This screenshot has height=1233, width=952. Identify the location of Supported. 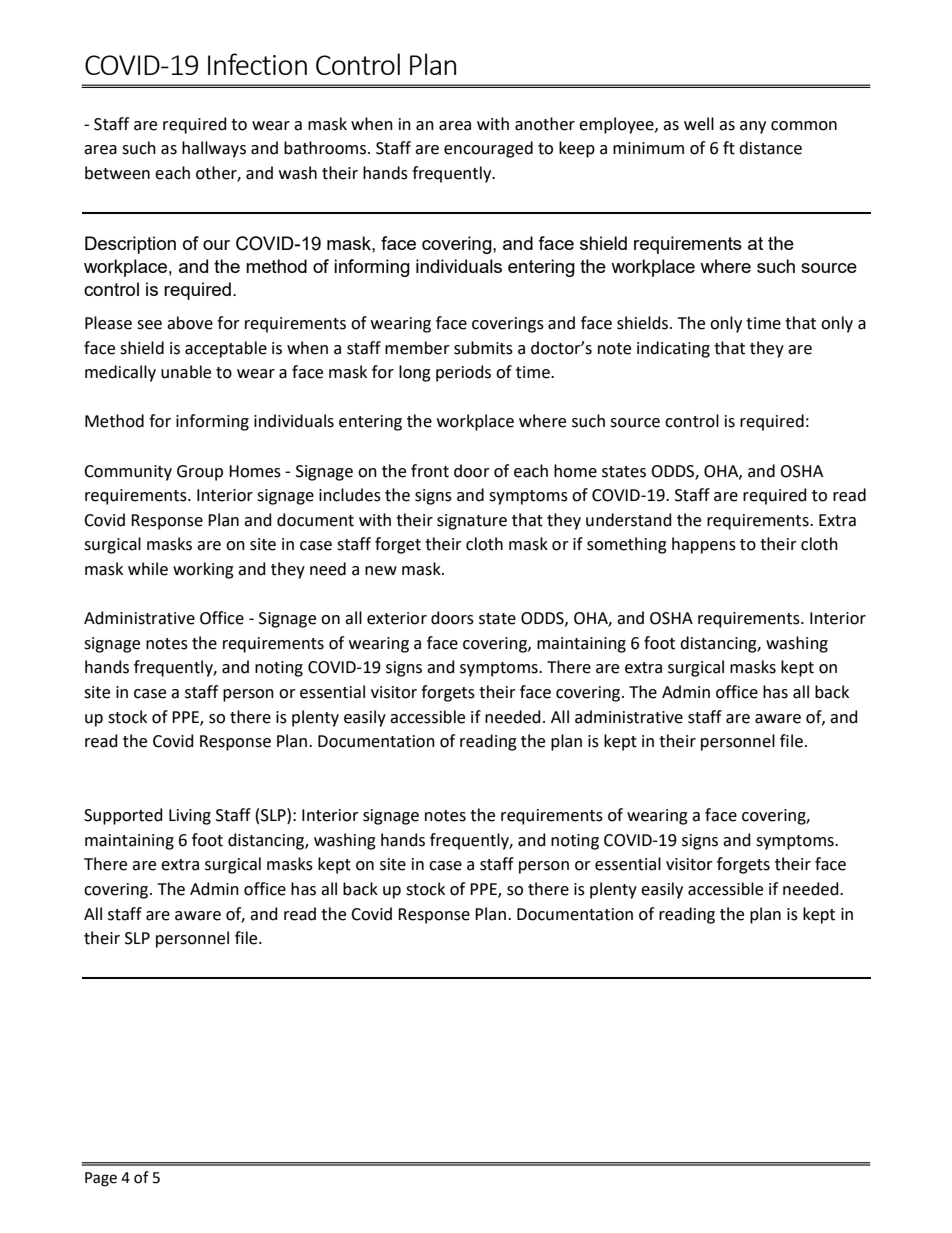
(123, 816).
